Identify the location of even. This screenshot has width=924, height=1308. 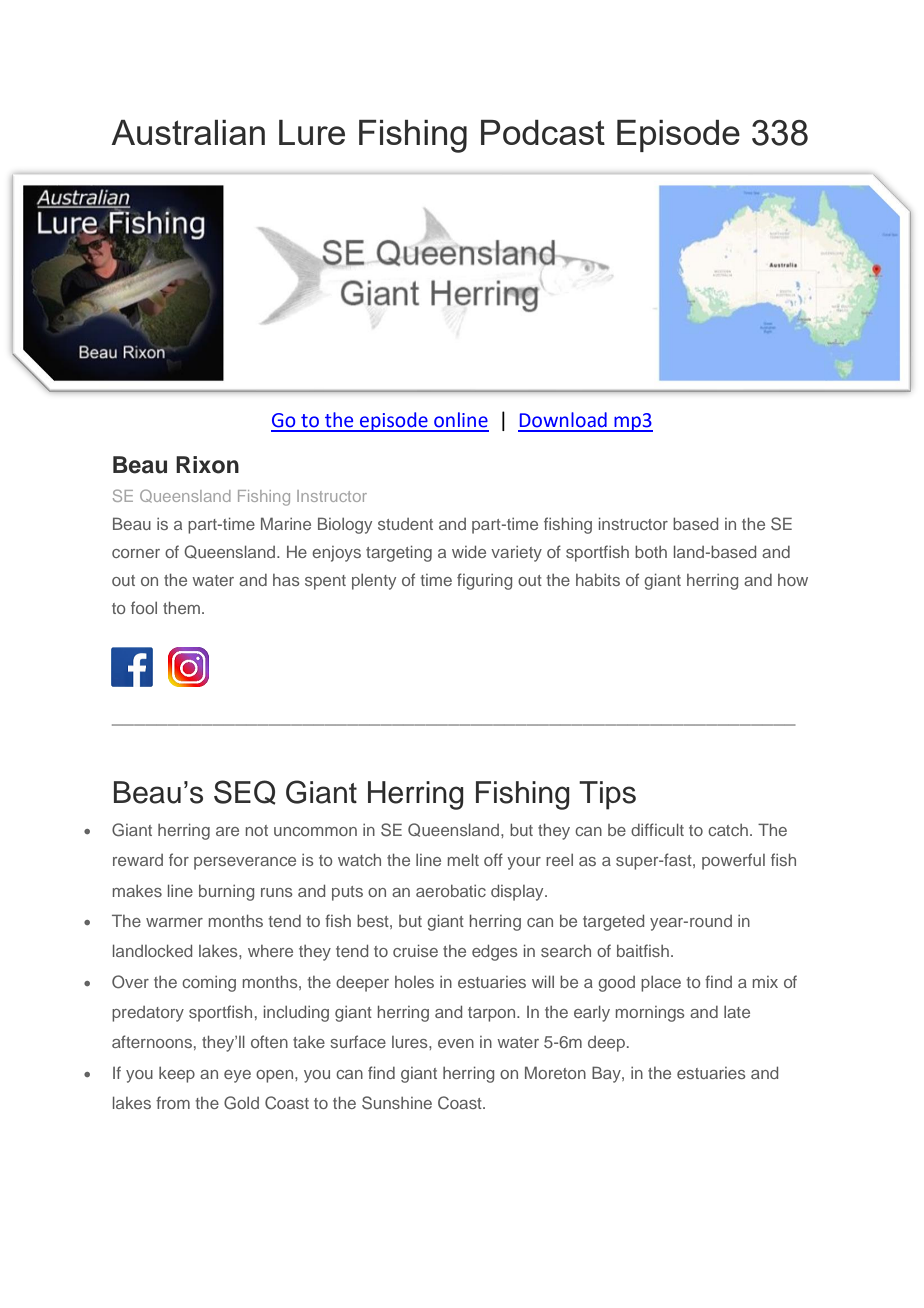
(456, 1043).
